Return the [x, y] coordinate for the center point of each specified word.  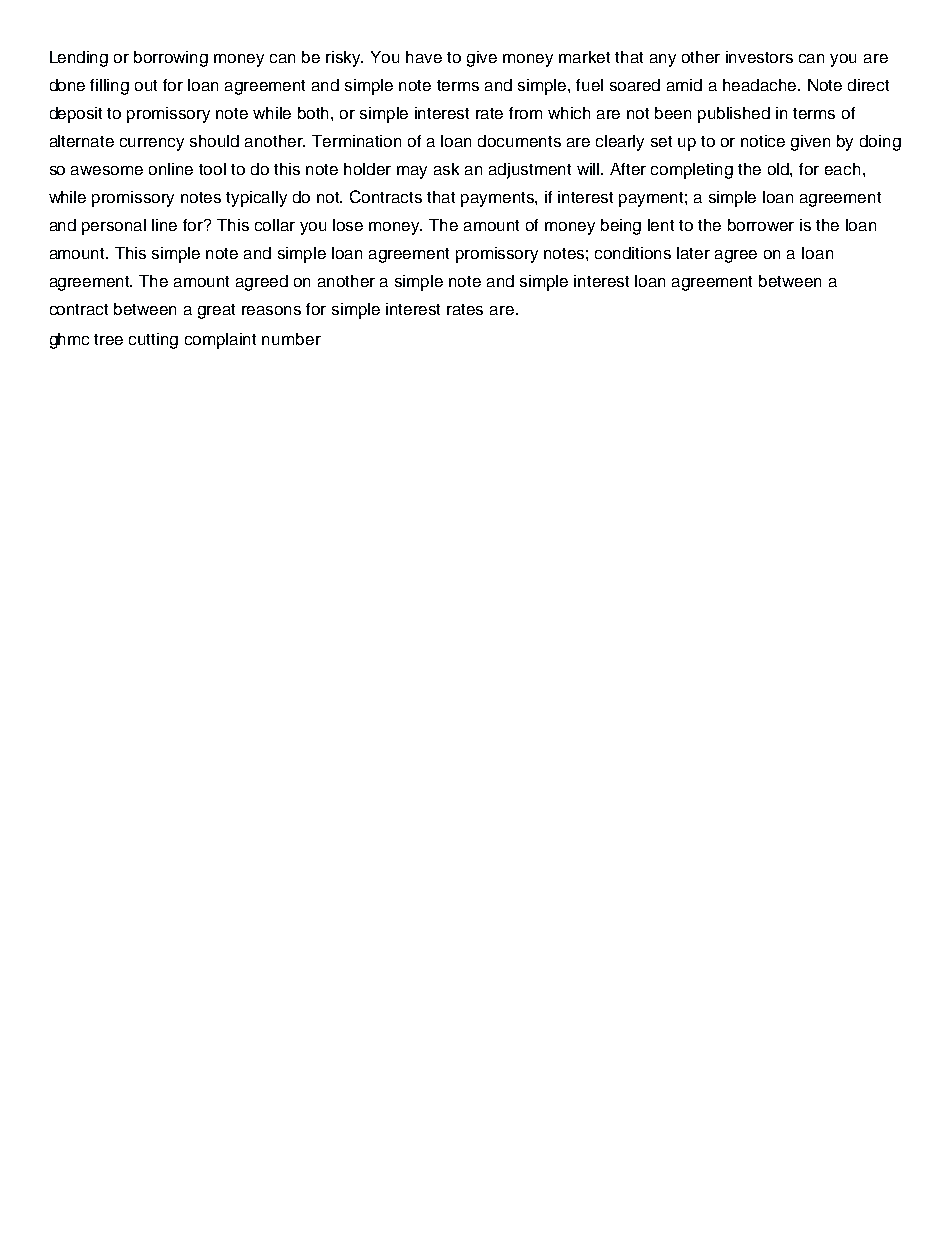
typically [256, 199]
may [412, 172]
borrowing [171, 59]
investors [759, 57]
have [424, 57]
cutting [153, 341]
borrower [761, 225]
